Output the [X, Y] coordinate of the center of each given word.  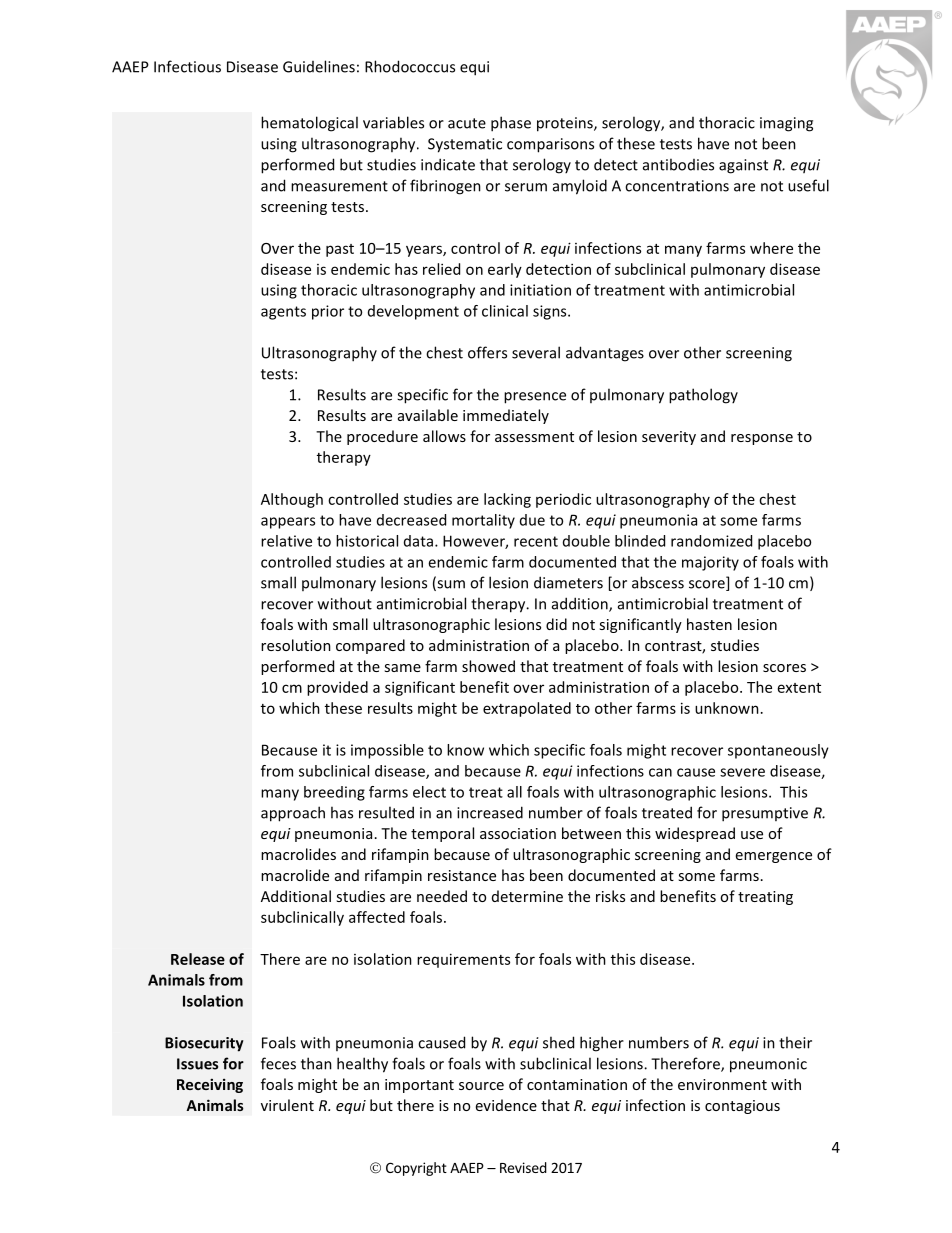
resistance [462, 875]
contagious [742, 1107]
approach [293, 814]
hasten [709, 624]
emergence [774, 857]
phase [511, 124]
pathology [703, 396]
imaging [786, 124]
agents [283, 313]
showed [488, 666]
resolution [296, 645]
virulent [287, 1105]
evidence [506, 1105]
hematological [309, 124]
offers [487, 352]
